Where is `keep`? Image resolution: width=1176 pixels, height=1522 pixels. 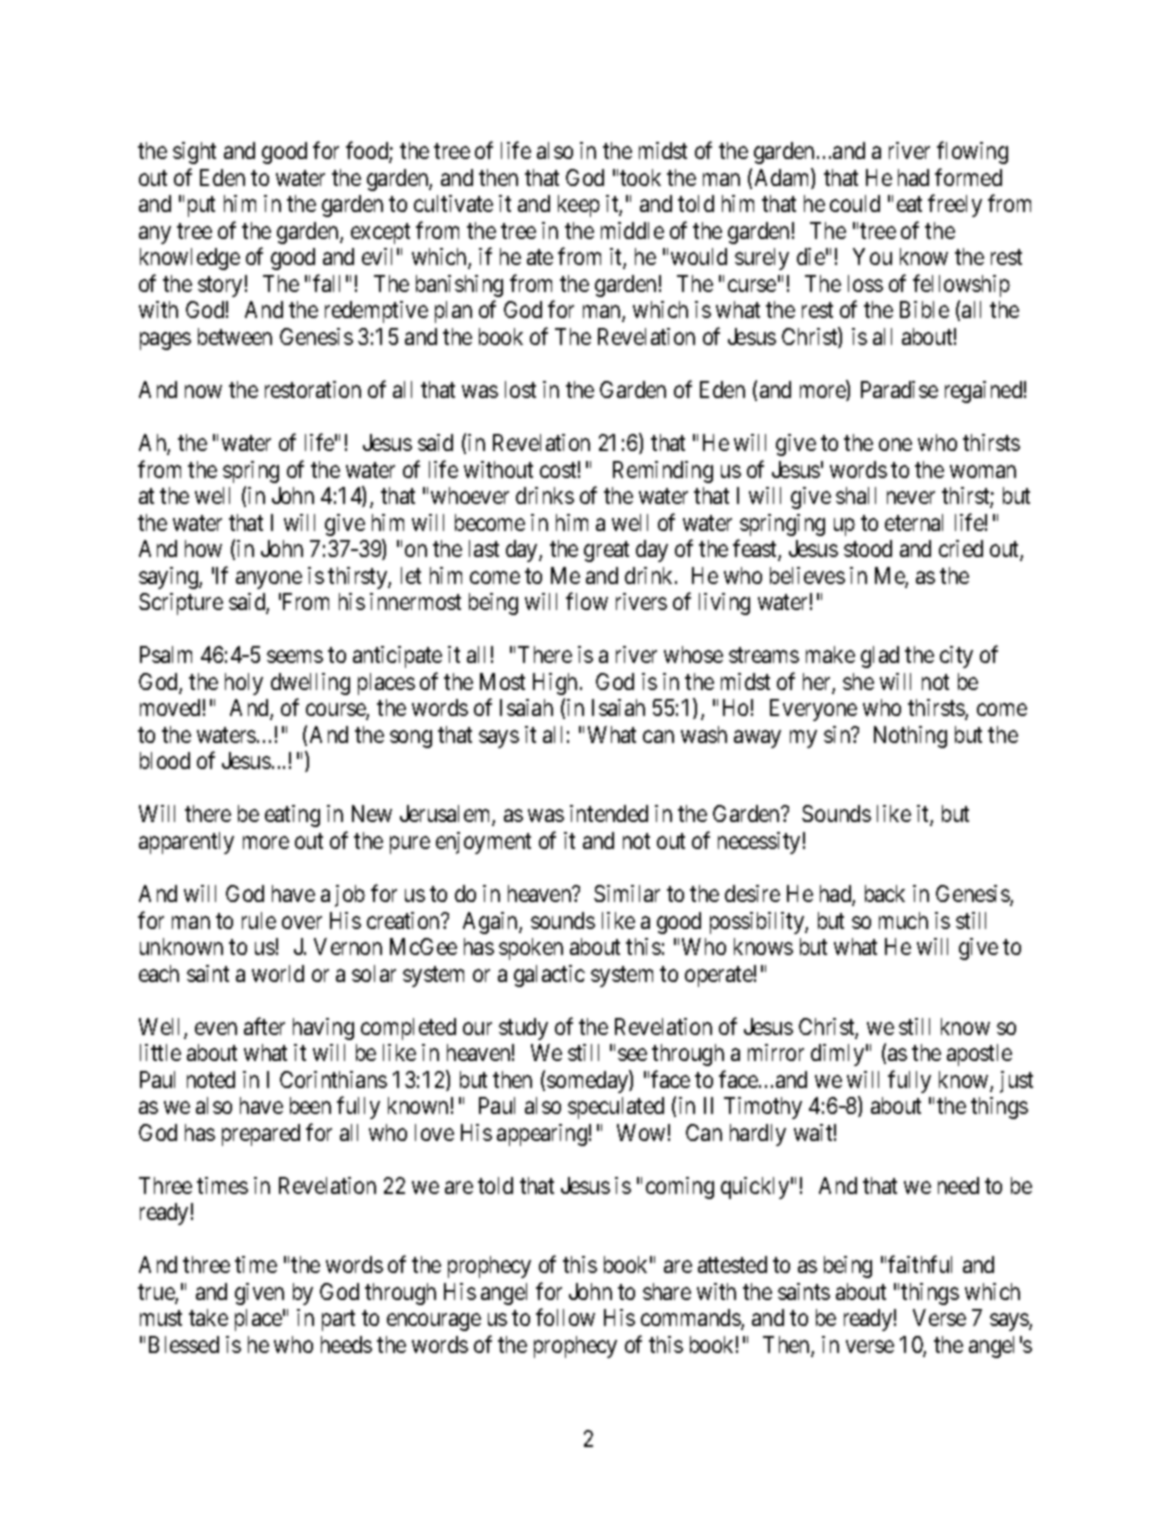 keep is located at coordinates (579, 206).
